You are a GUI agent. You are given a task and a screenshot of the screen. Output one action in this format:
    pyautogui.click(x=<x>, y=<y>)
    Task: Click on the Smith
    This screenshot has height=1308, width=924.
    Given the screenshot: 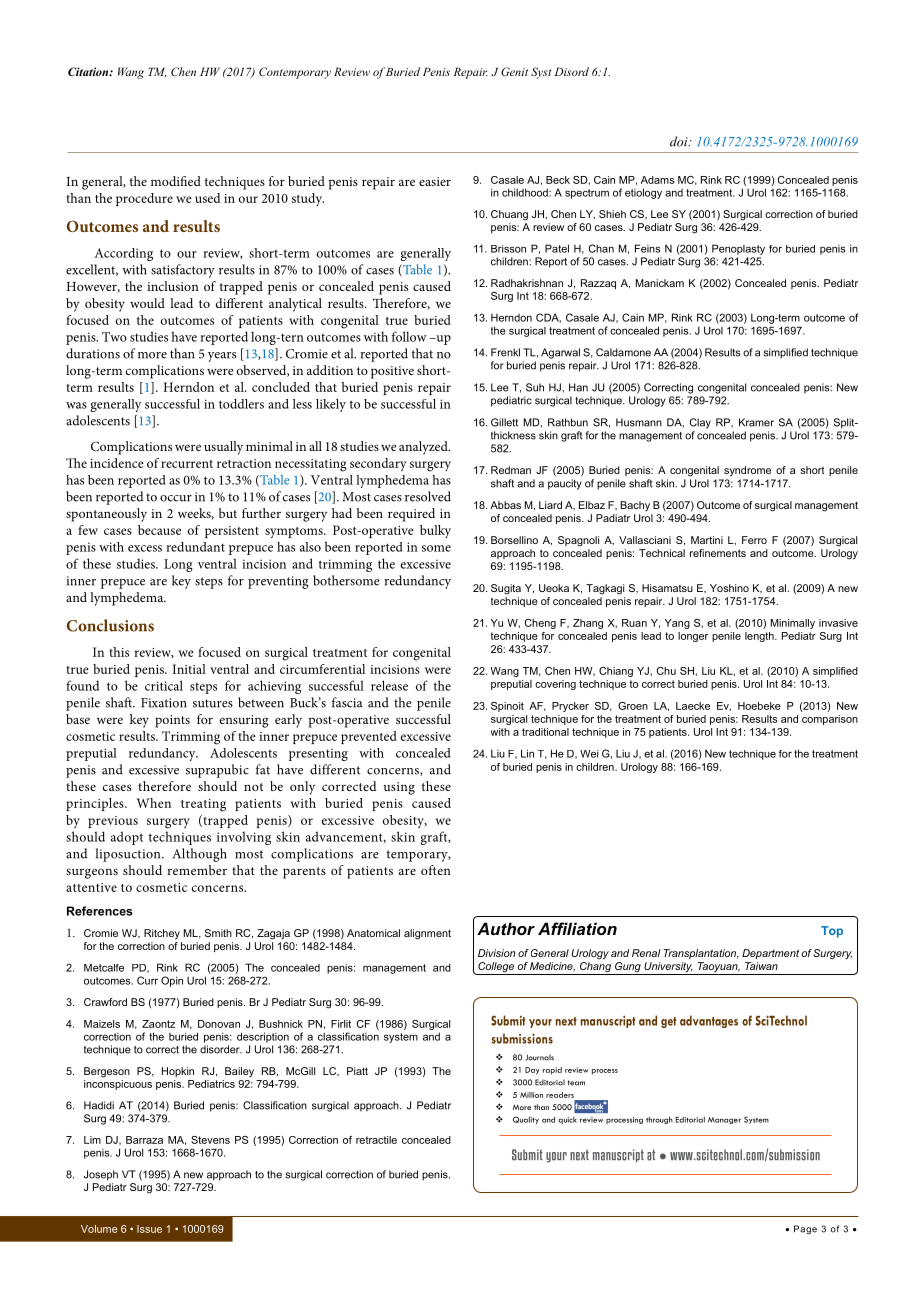 What is the action you would take?
    pyautogui.click(x=218, y=933)
